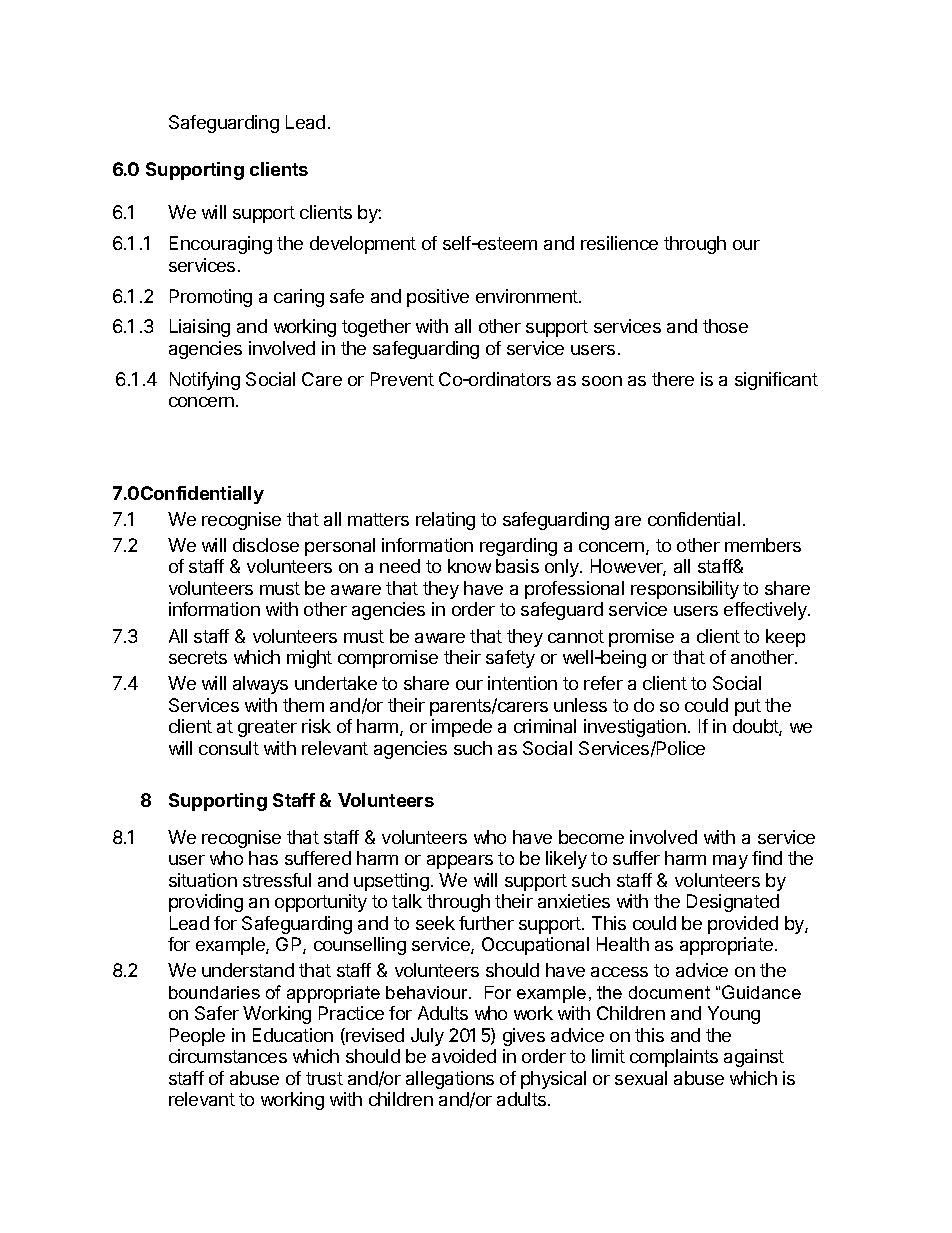 This document has width=952, height=1233. Describe the element at coordinates (528, 296) in the document. I see `environment` at that location.
